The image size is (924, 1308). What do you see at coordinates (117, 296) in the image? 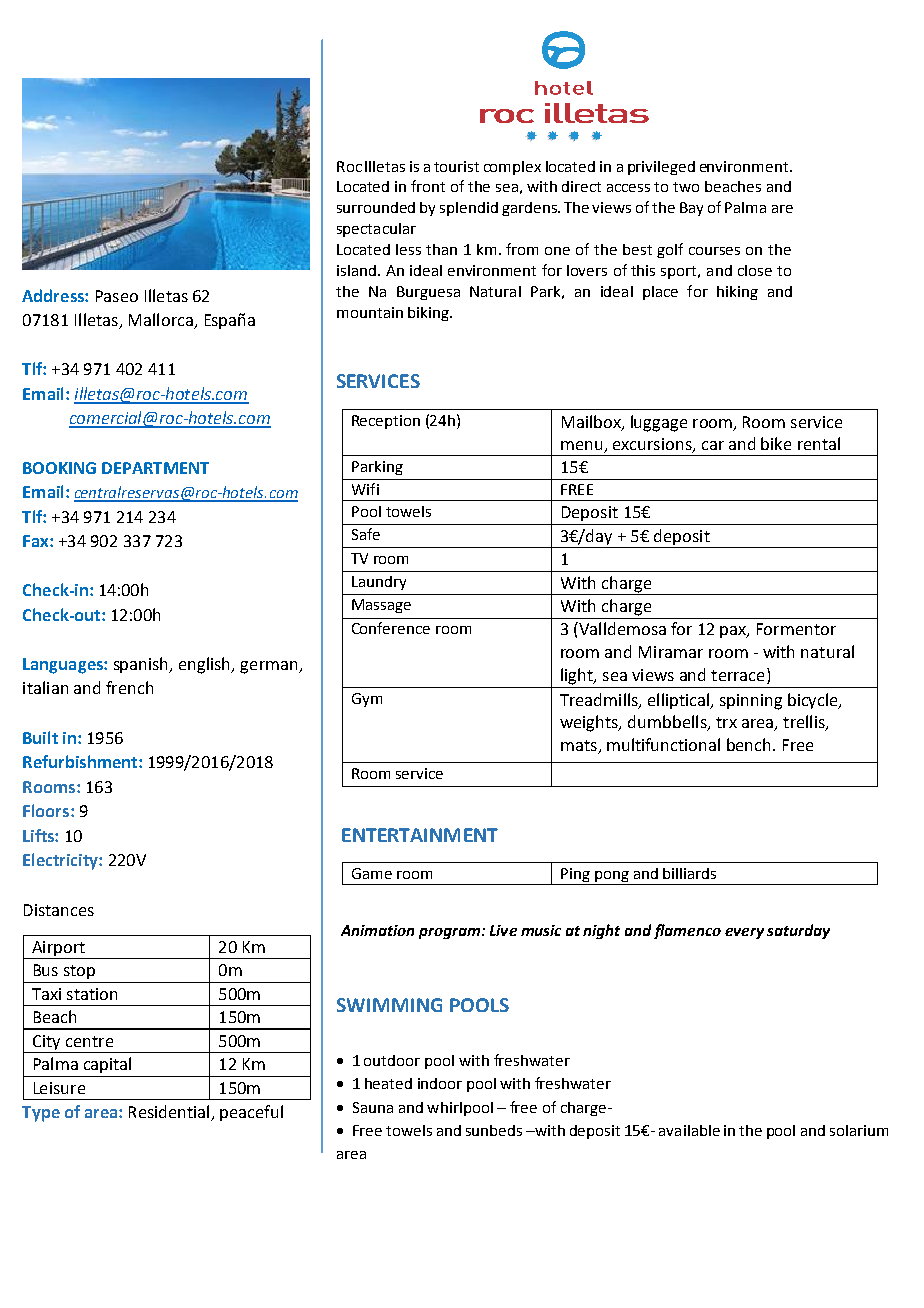
I see `Paseo` at bounding box center [117, 296].
